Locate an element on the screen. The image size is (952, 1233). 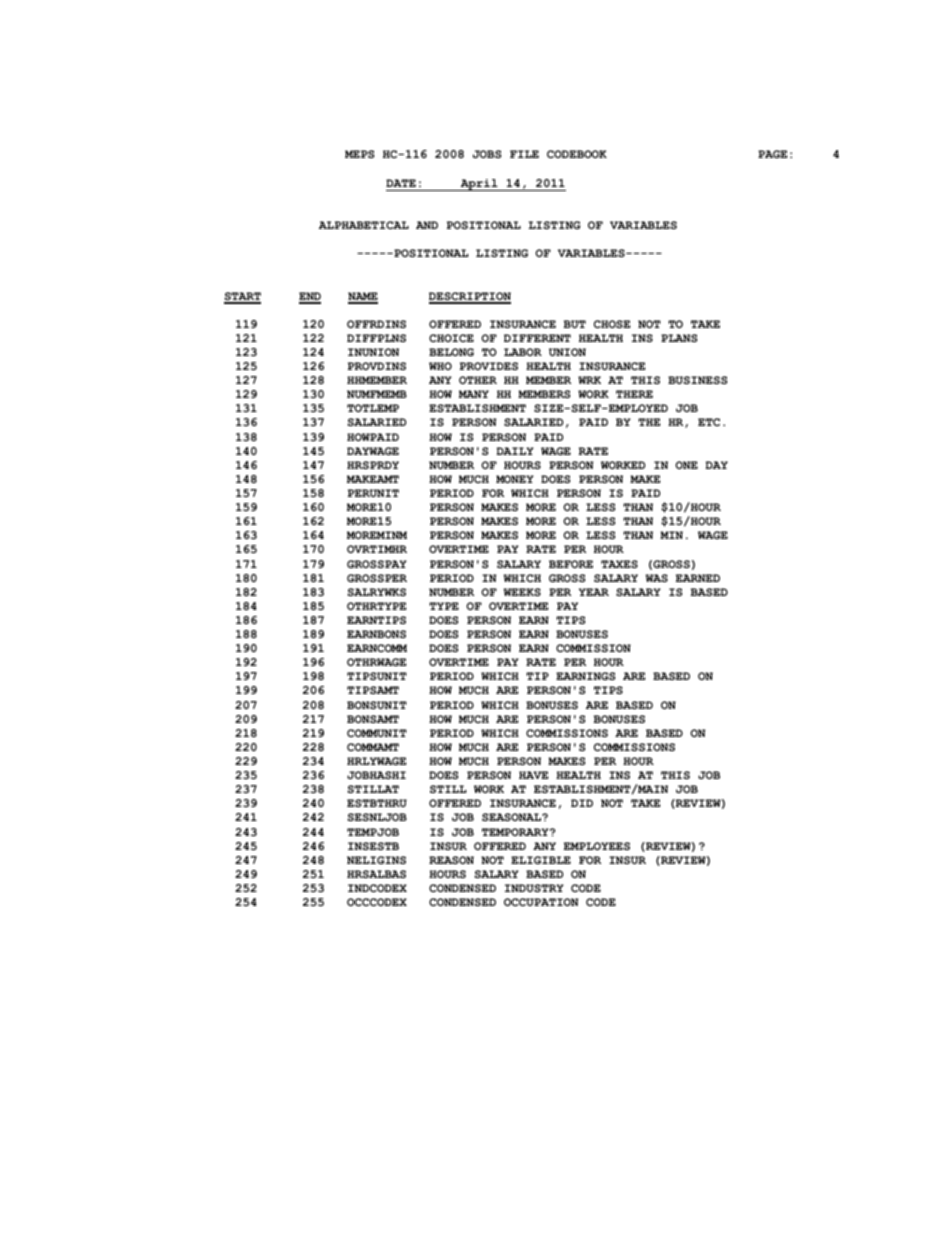
FILE is located at coordinates (524, 154).
